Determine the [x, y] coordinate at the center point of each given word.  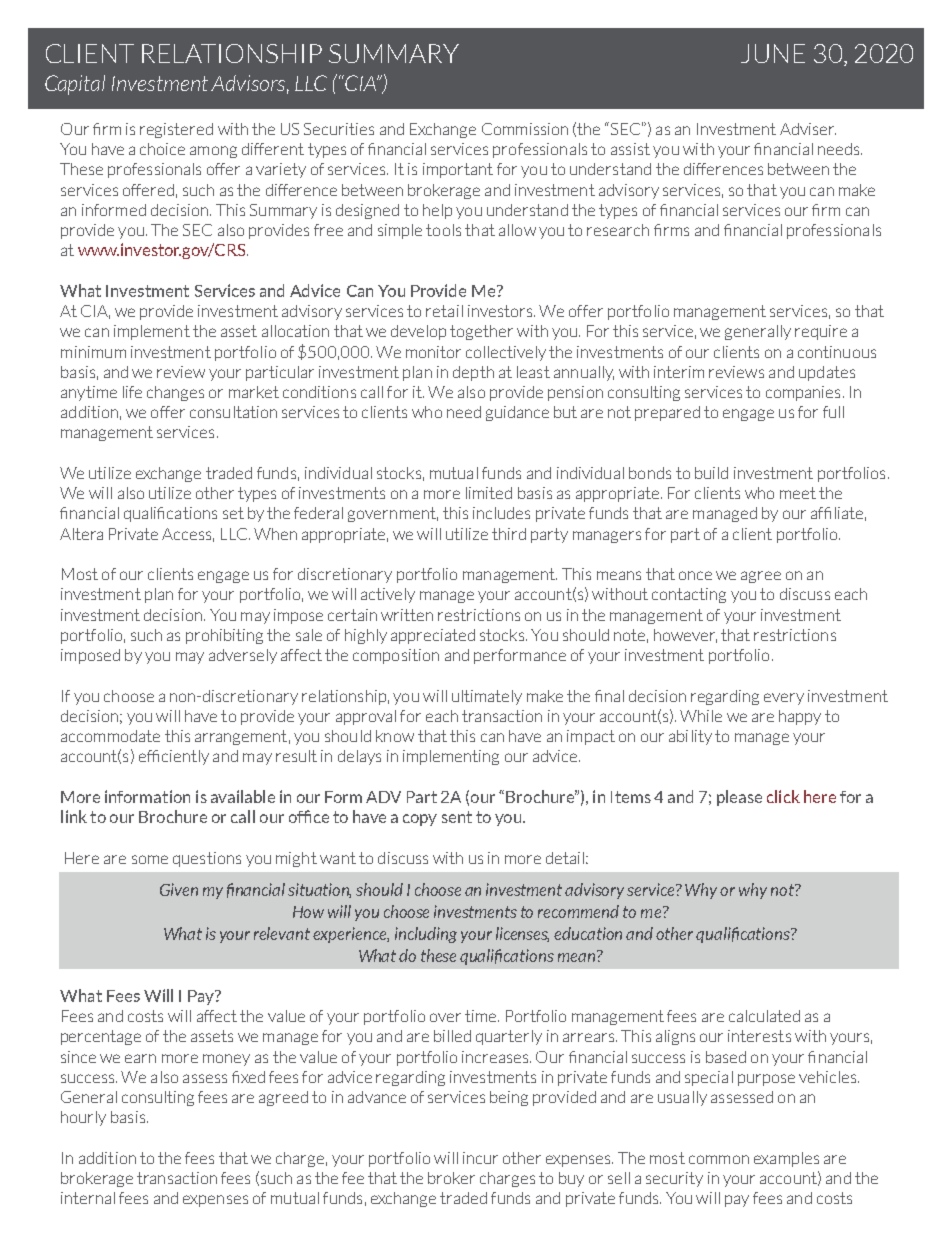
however [685, 636]
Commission [525, 129]
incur [480, 1158]
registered [176, 130]
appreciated [433, 636]
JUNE [773, 53]
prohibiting [224, 636]
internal [88, 1198]
